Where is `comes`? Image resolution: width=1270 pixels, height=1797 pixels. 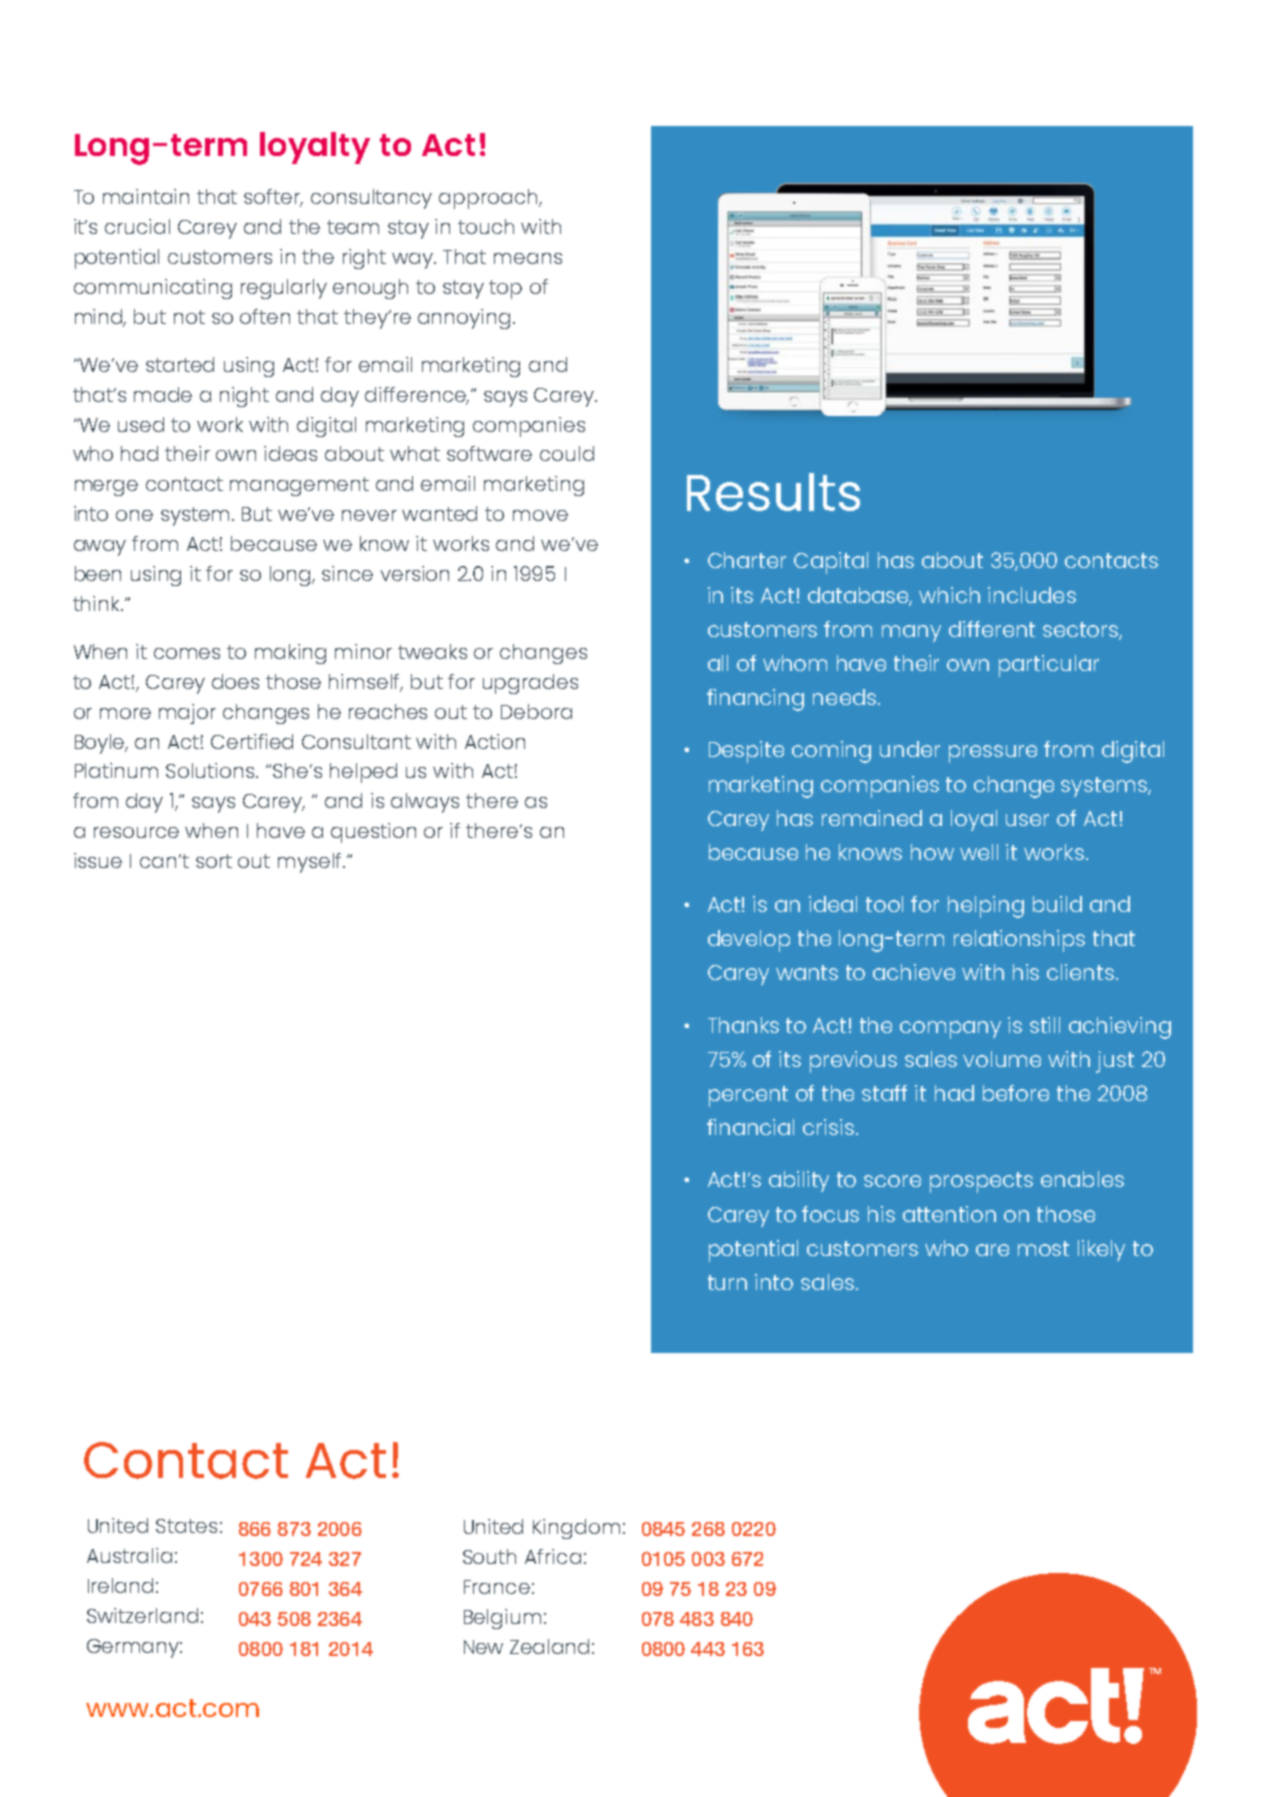
comes is located at coordinates (187, 653).
